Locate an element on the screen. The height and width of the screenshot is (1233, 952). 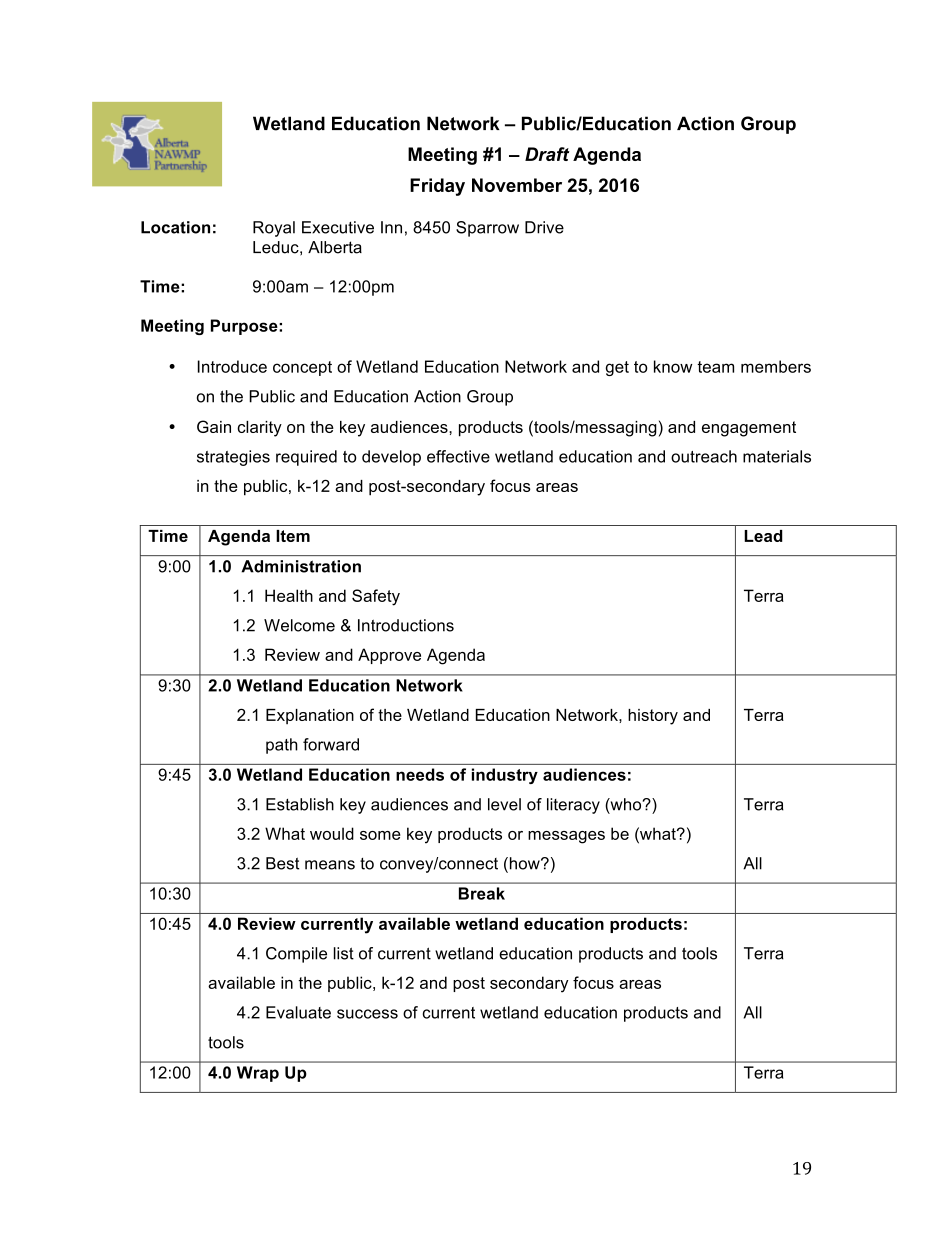
Introductions is located at coordinates (406, 625).
